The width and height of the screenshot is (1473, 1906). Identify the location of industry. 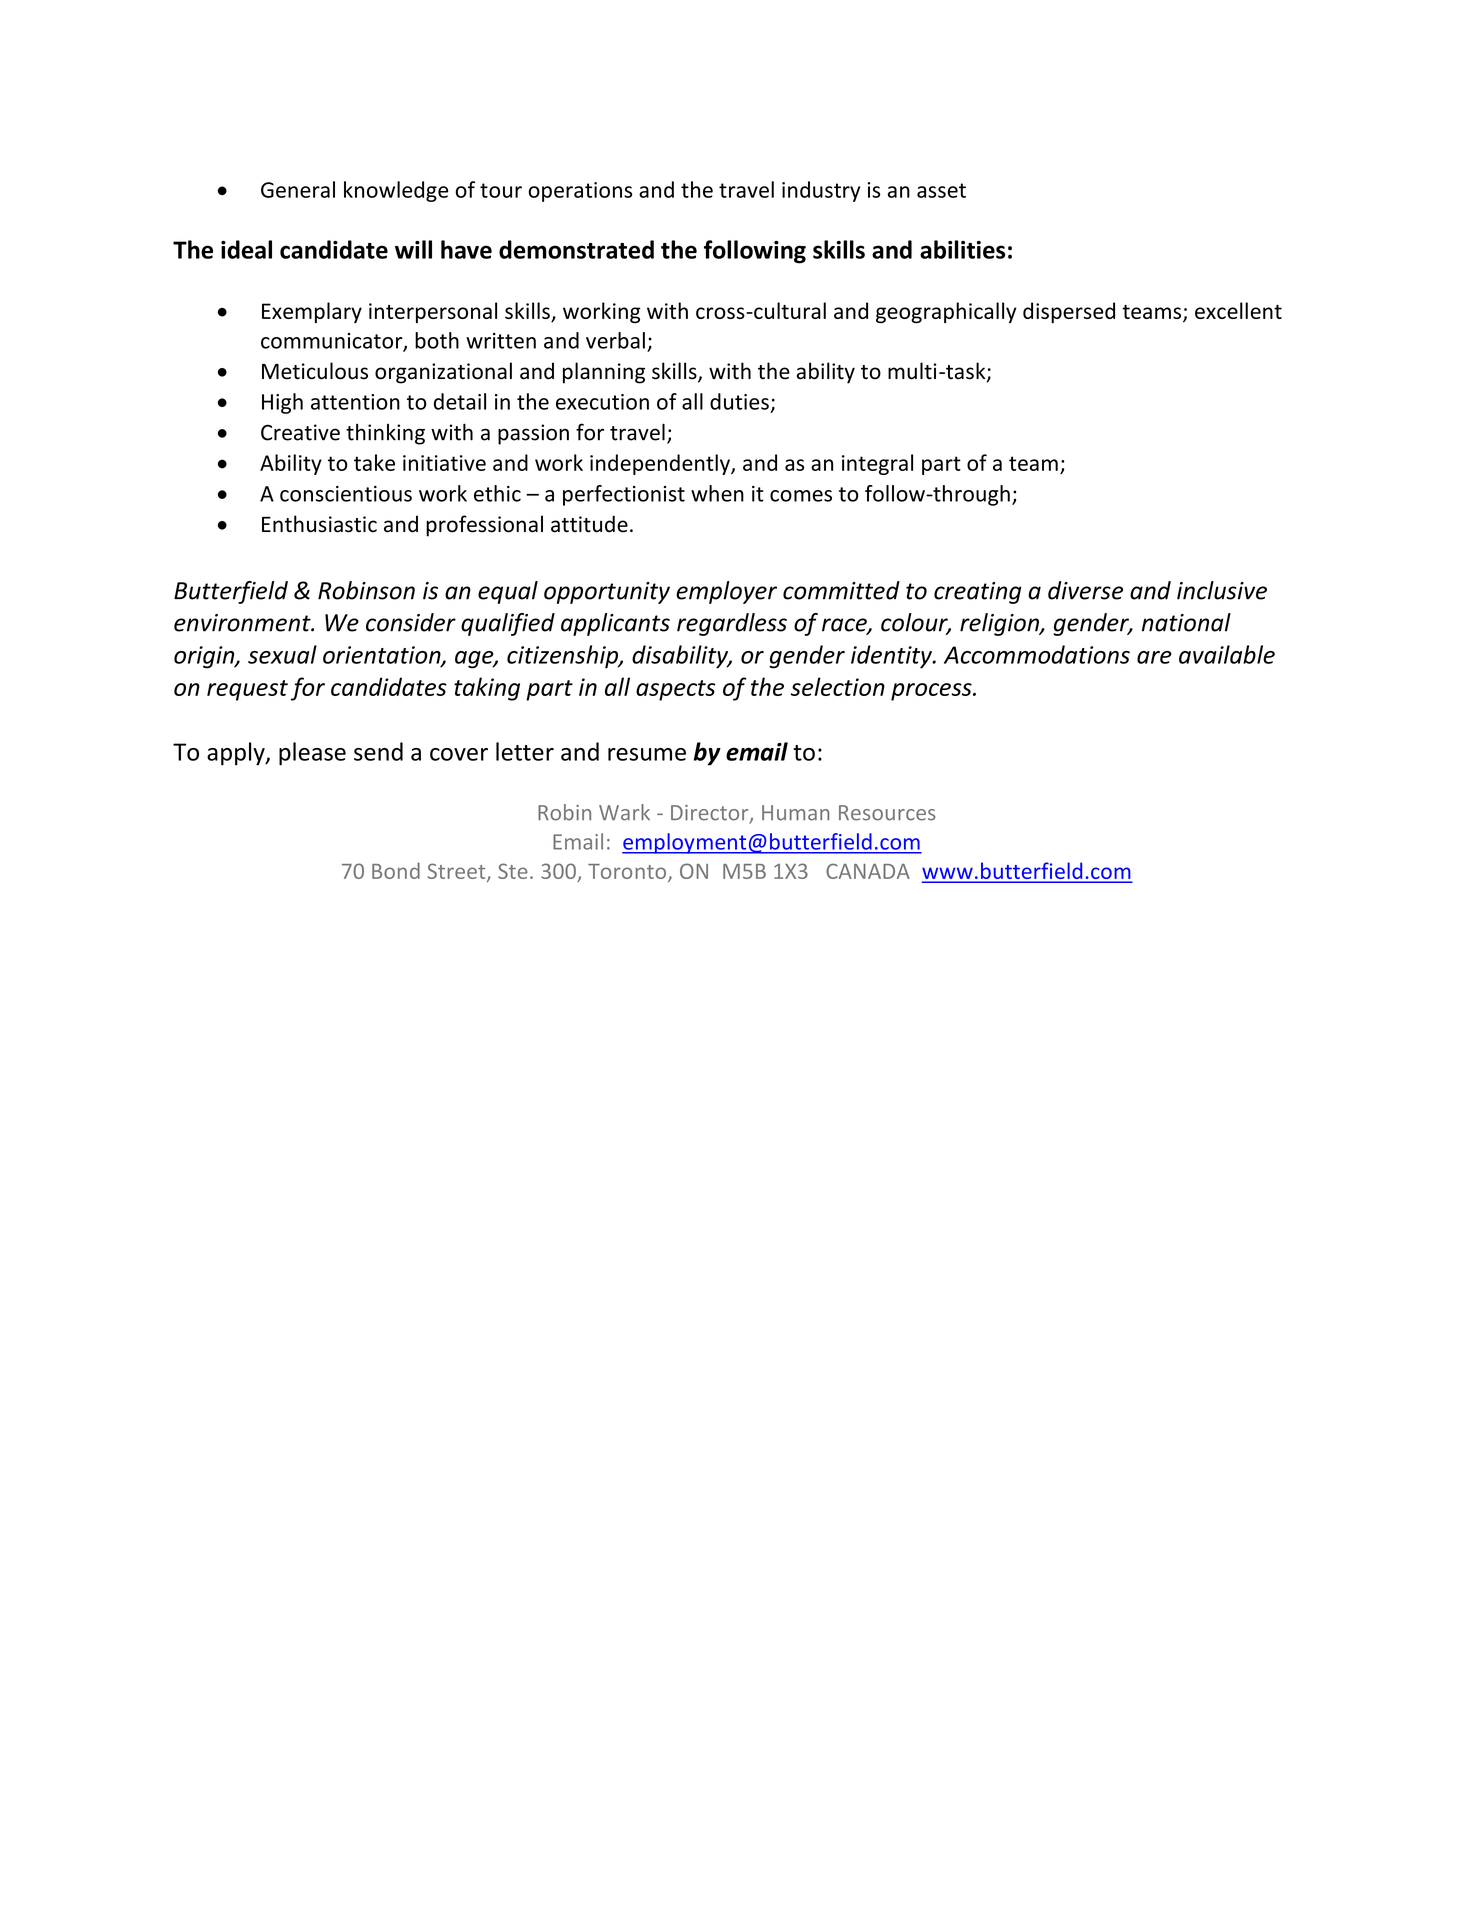
(821, 191).
